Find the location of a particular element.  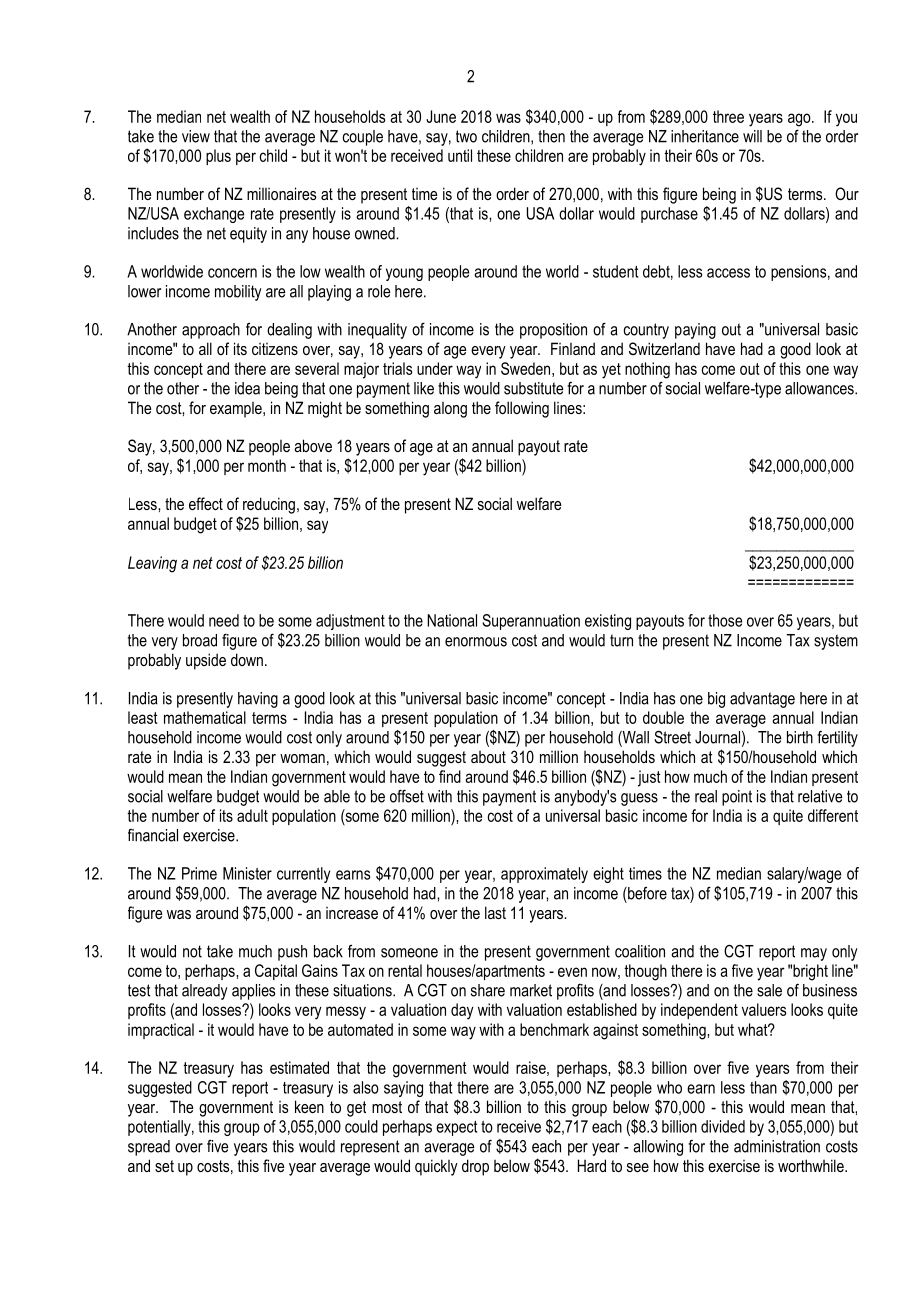

spread is located at coordinates (149, 1148).
